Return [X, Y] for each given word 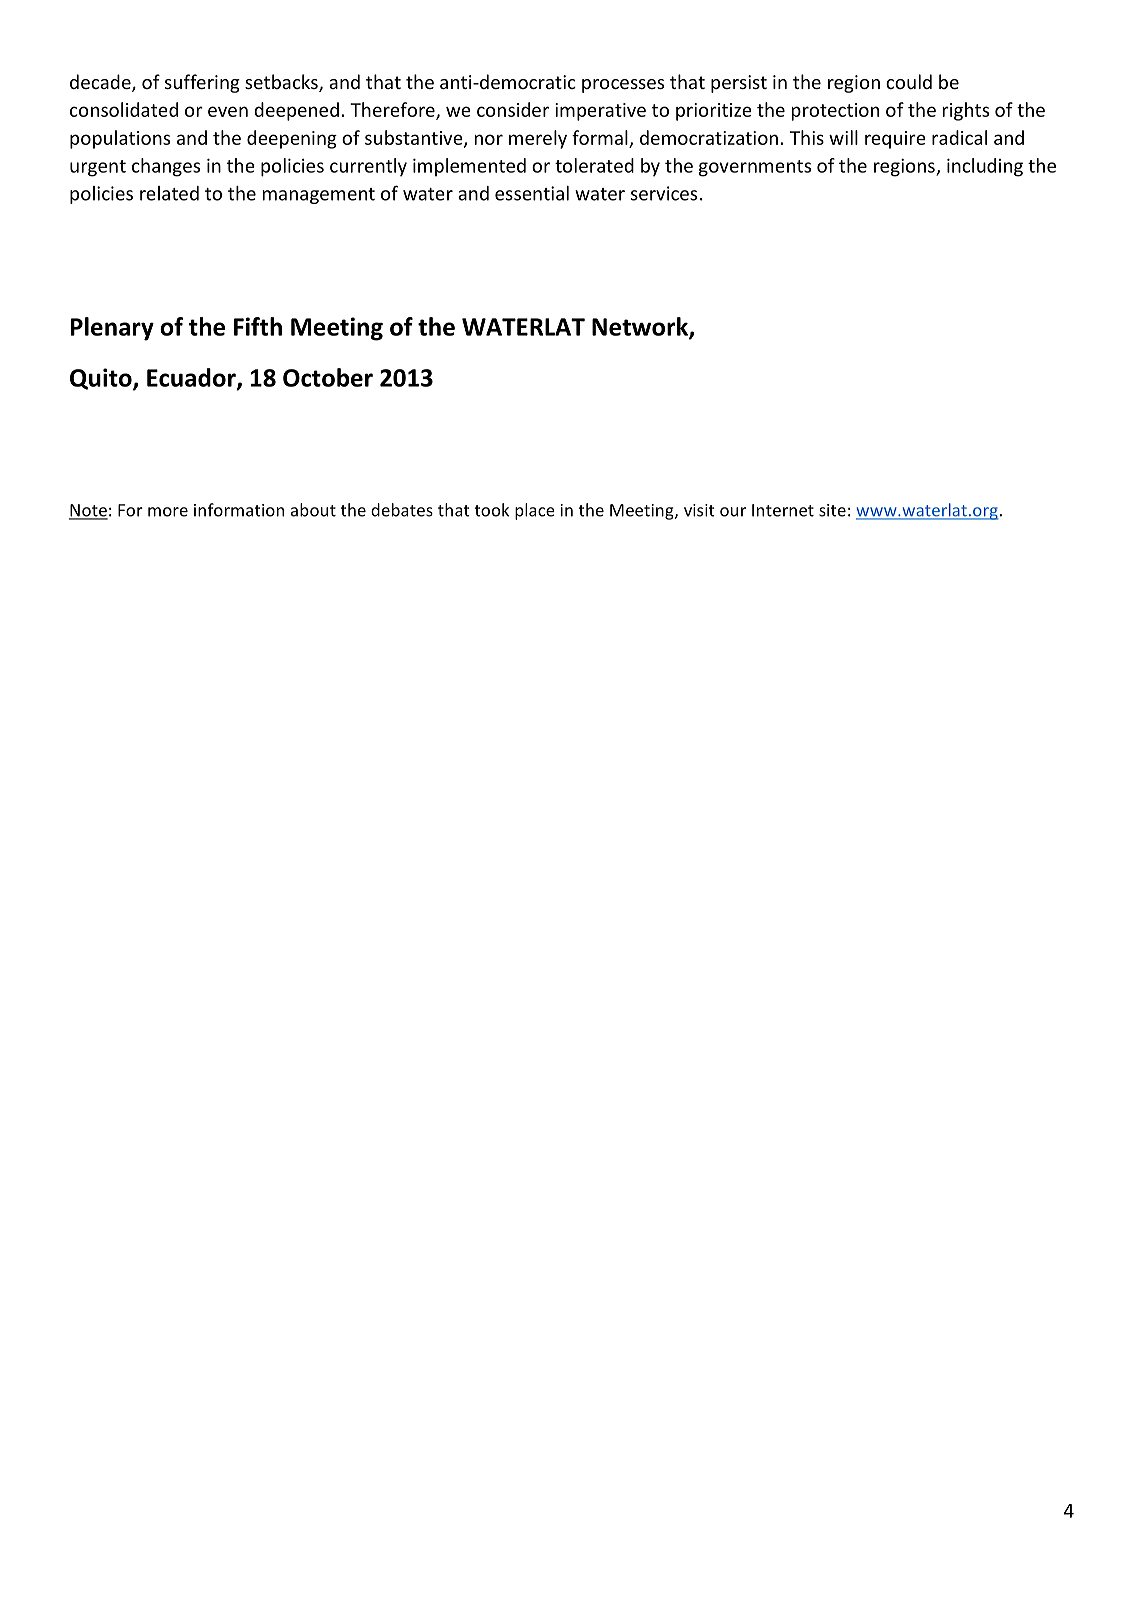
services [664, 193]
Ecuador [192, 378]
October [328, 377]
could [909, 81]
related [169, 193]
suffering [202, 83]
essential [532, 193]
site [832, 510]
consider [513, 109]
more [168, 512]
